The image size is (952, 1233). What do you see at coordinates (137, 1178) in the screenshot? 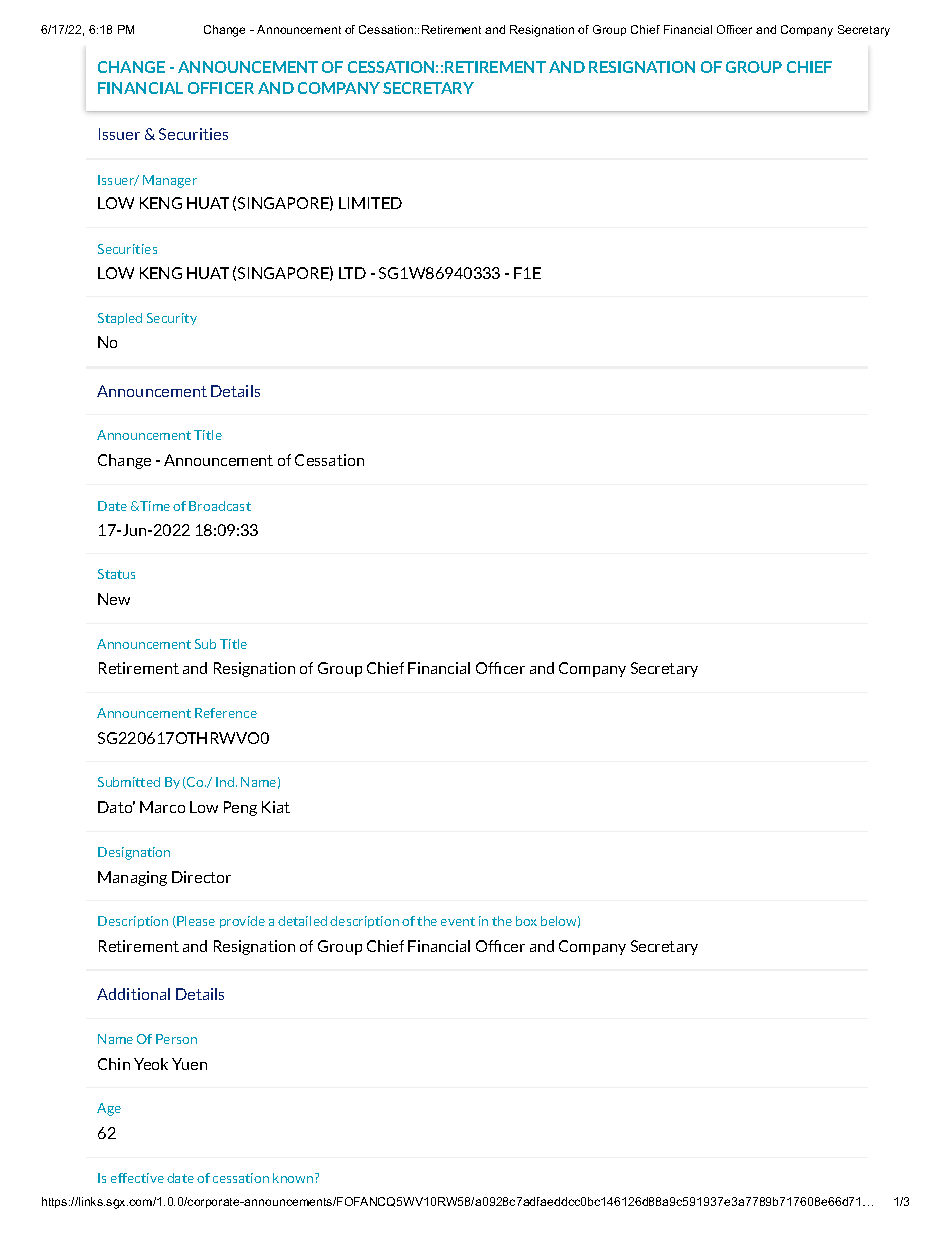
I see `effective` at bounding box center [137, 1178].
